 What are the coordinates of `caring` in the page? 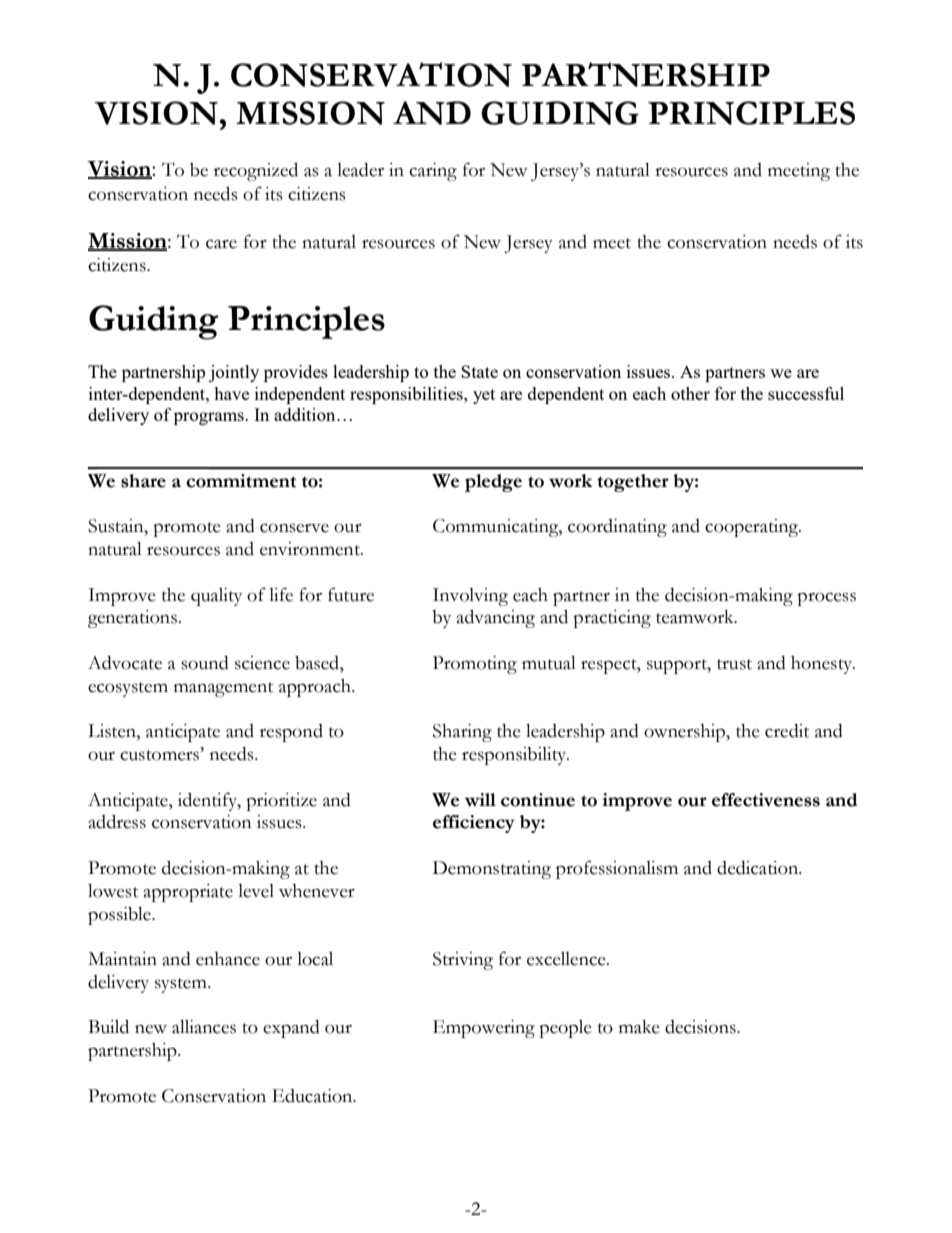 It's located at (433, 172).
